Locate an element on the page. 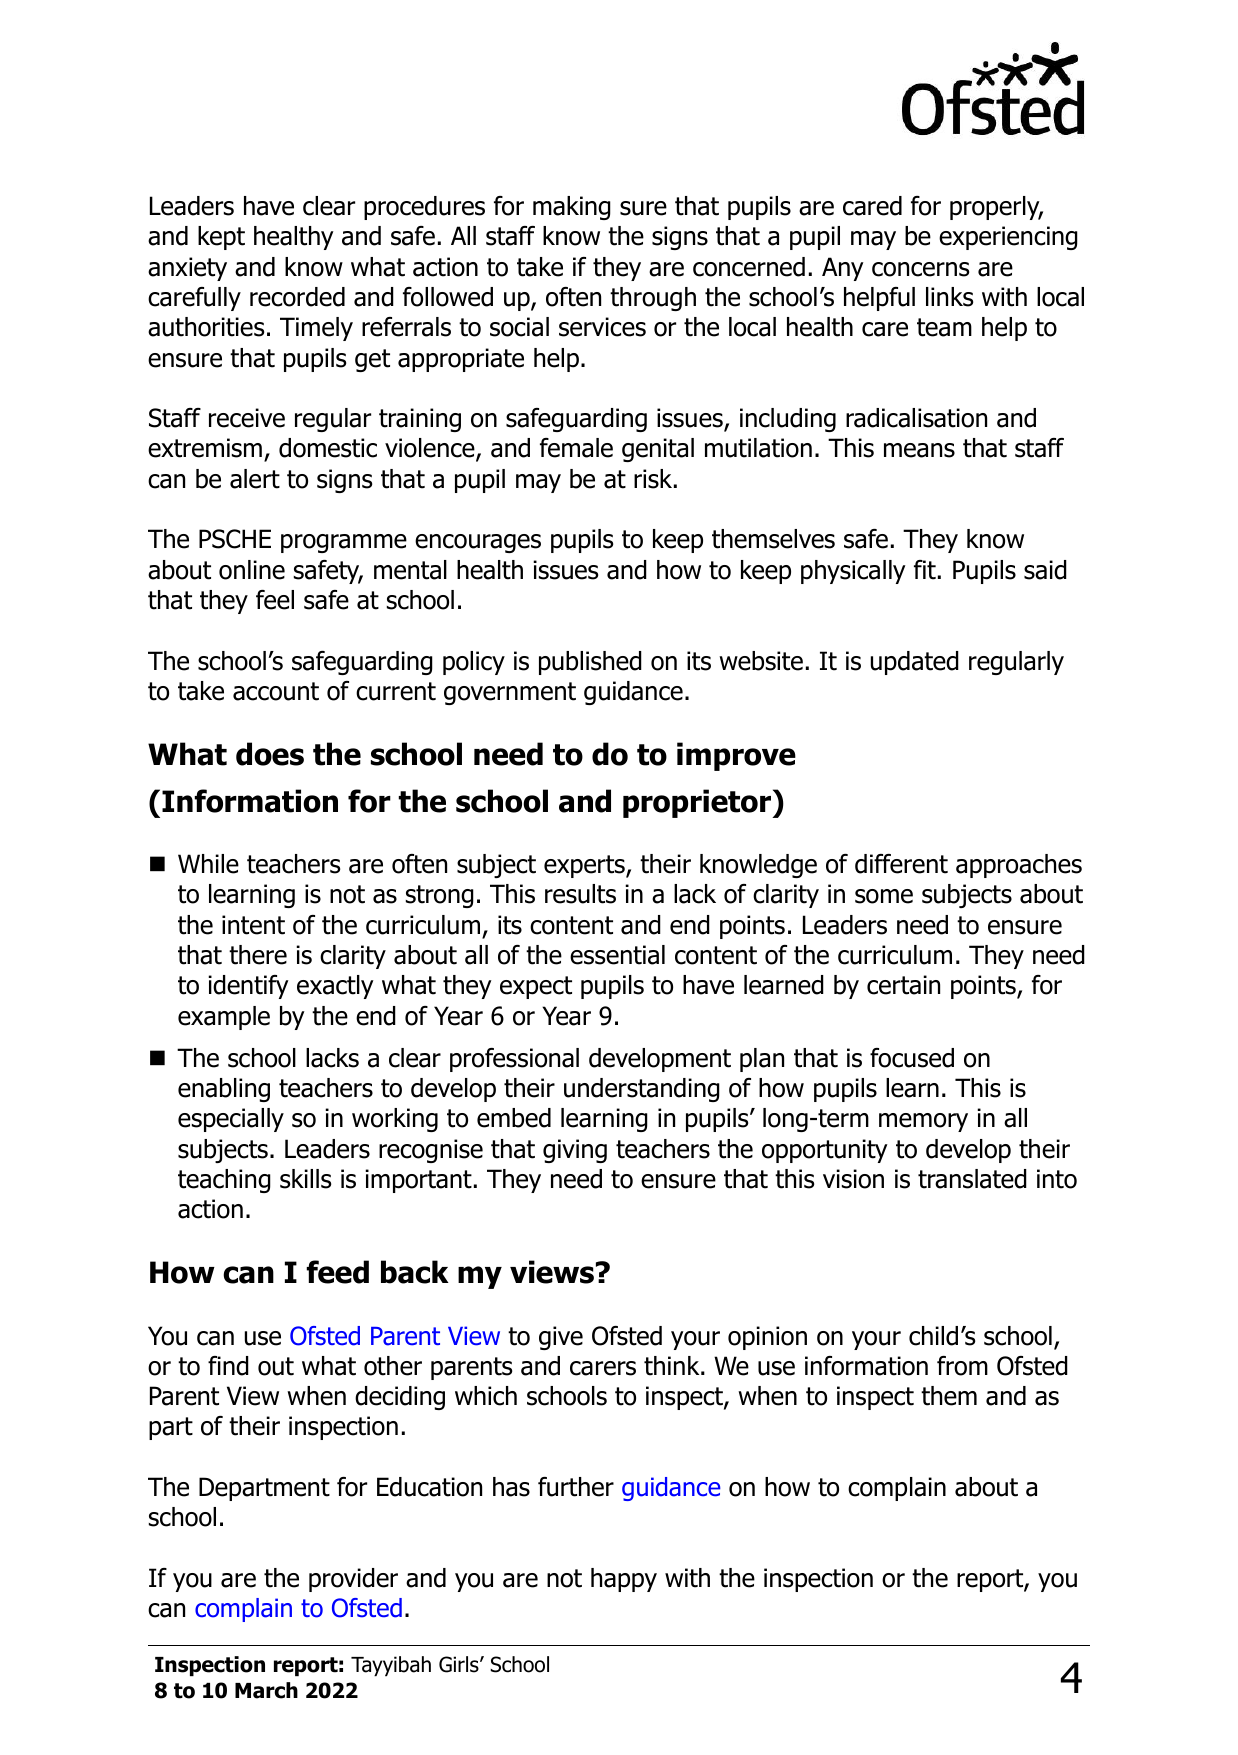 The width and height of the image is (1238, 1755). from is located at coordinates (962, 1366).
